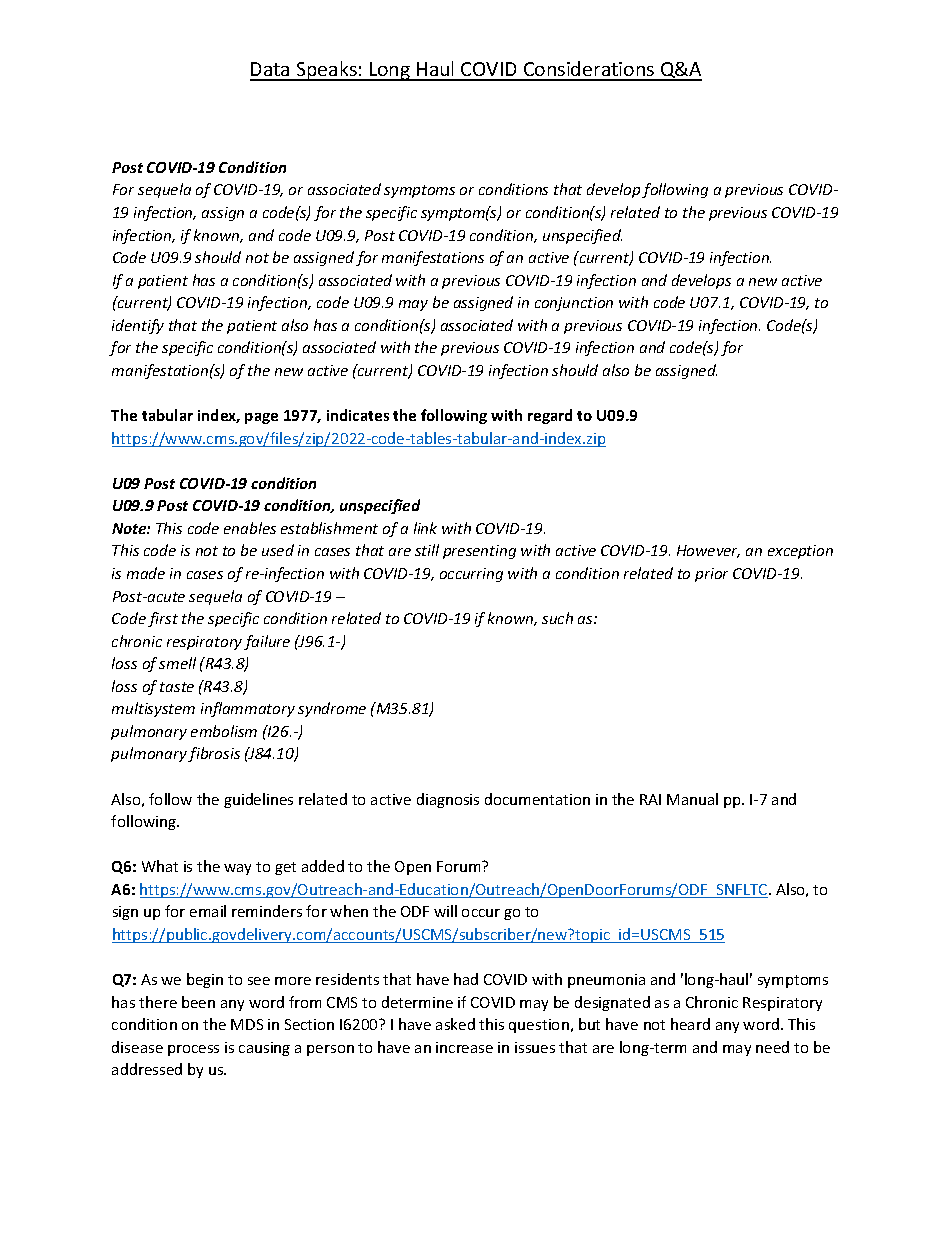  Describe the element at coordinates (690, 1024) in the document. I see `heard` at that location.
